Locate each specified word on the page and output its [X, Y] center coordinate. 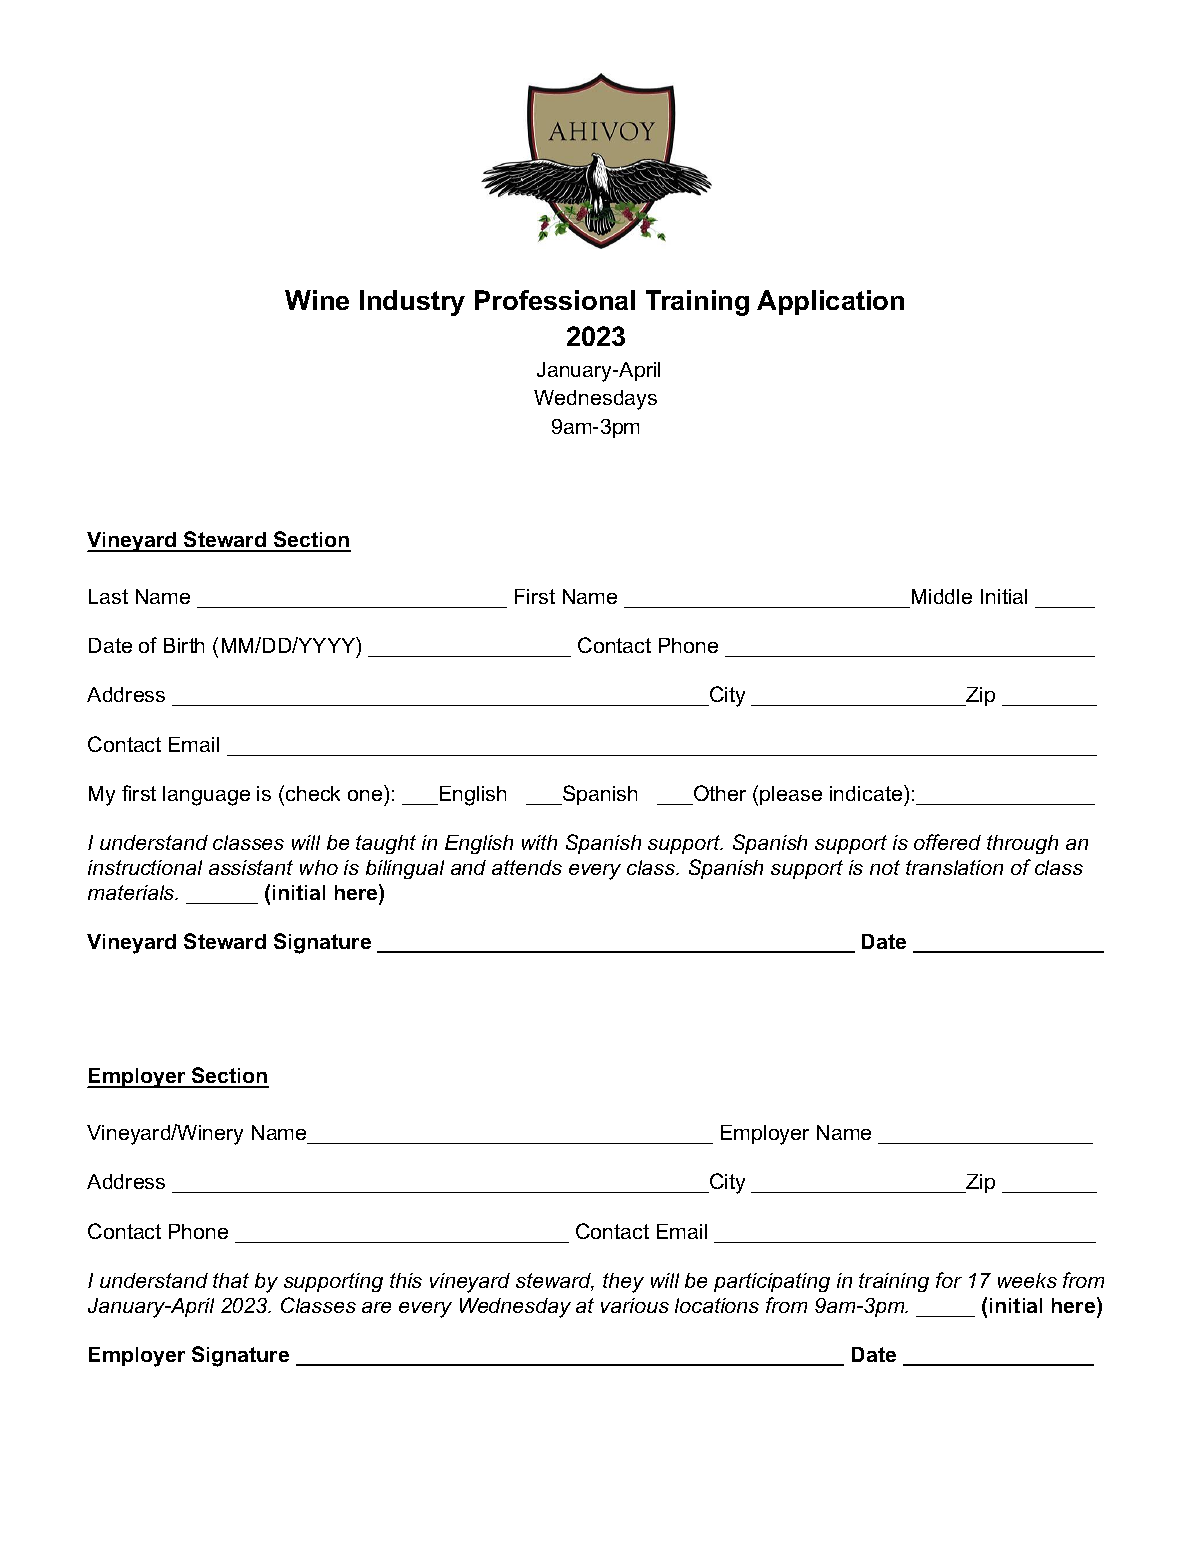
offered [947, 842]
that [231, 1280]
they [623, 1283]
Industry [412, 303]
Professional [555, 300]
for [949, 1280]
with [539, 842]
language [206, 796]
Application [830, 302]
